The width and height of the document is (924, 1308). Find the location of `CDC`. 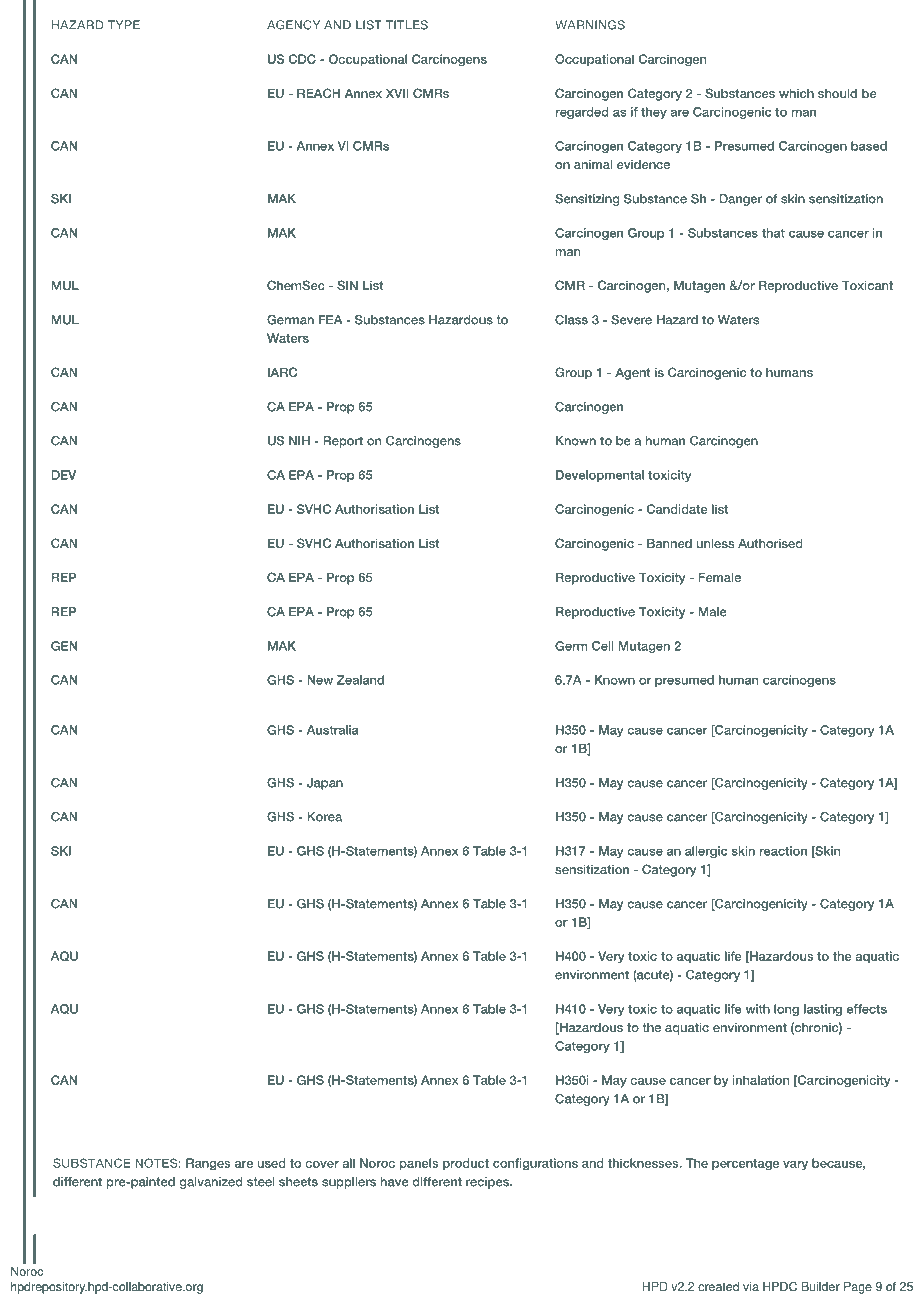

CDC is located at coordinates (302, 59).
